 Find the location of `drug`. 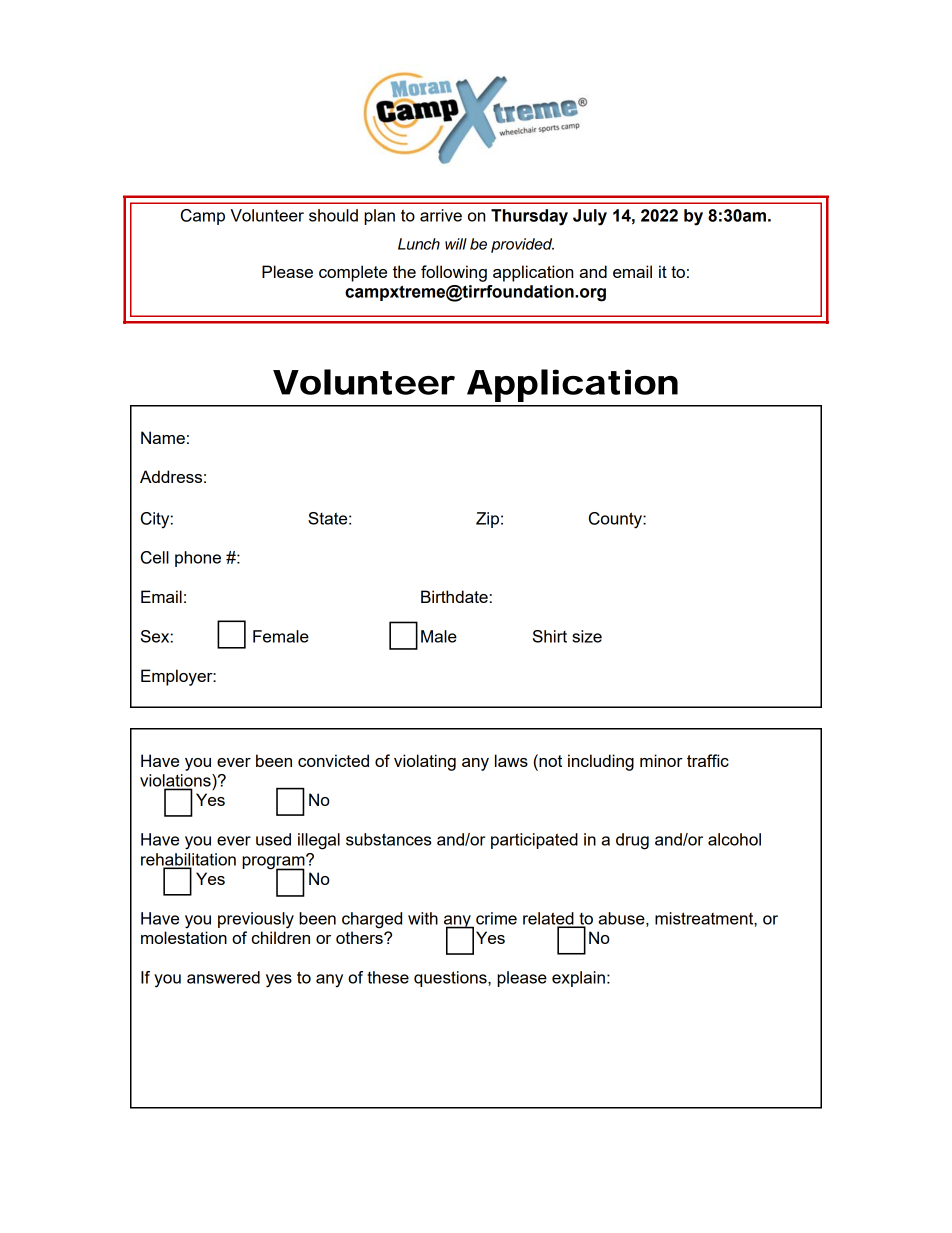

drug is located at coordinates (632, 841).
